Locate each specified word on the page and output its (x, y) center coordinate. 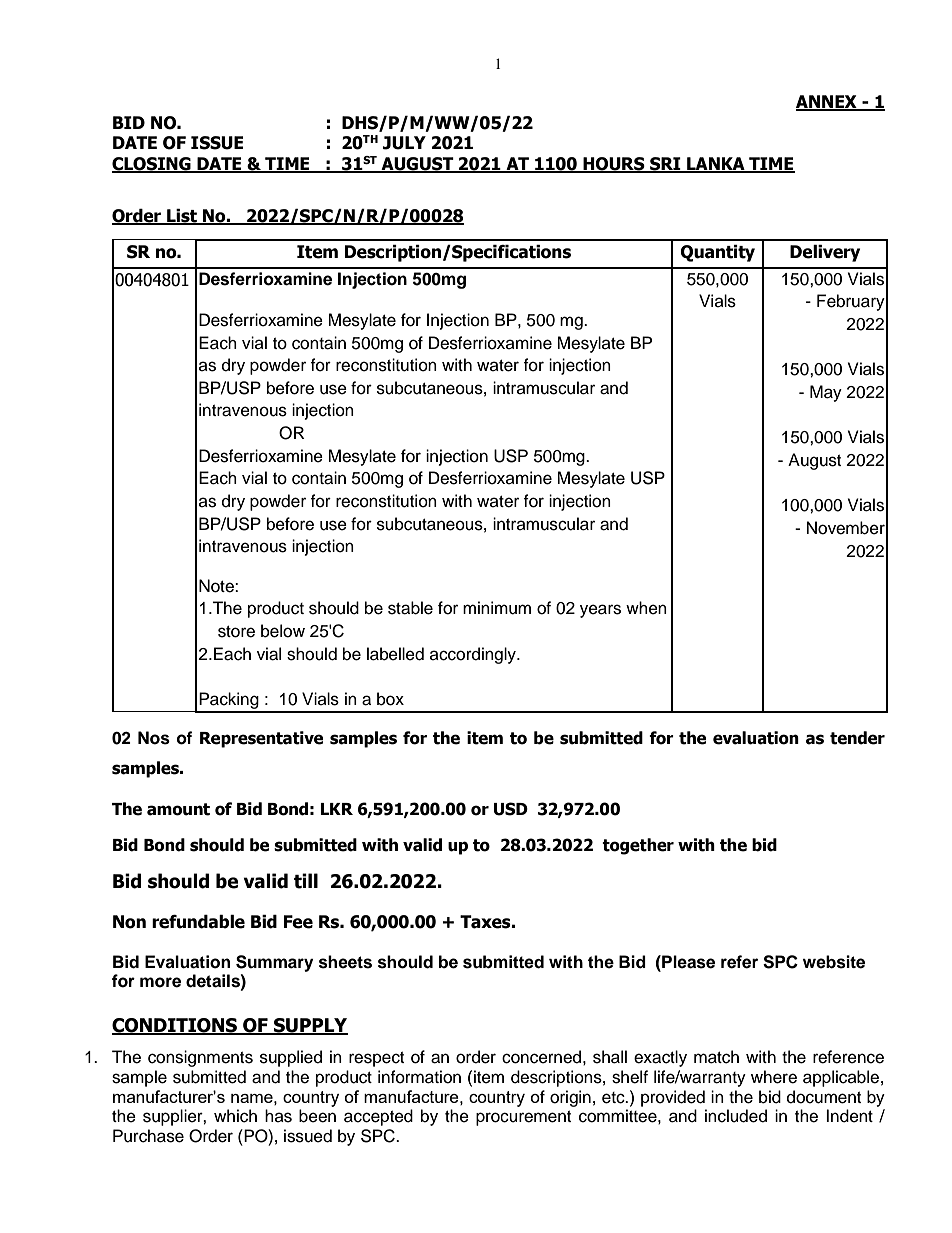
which (235, 1116)
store (236, 632)
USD (511, 809)
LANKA (716, 165)
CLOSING (152, 165)
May (826, 393)
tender (857, 738)
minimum (497, 608)
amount (178, 809)
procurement (523, 1118)
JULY (404, 143)
